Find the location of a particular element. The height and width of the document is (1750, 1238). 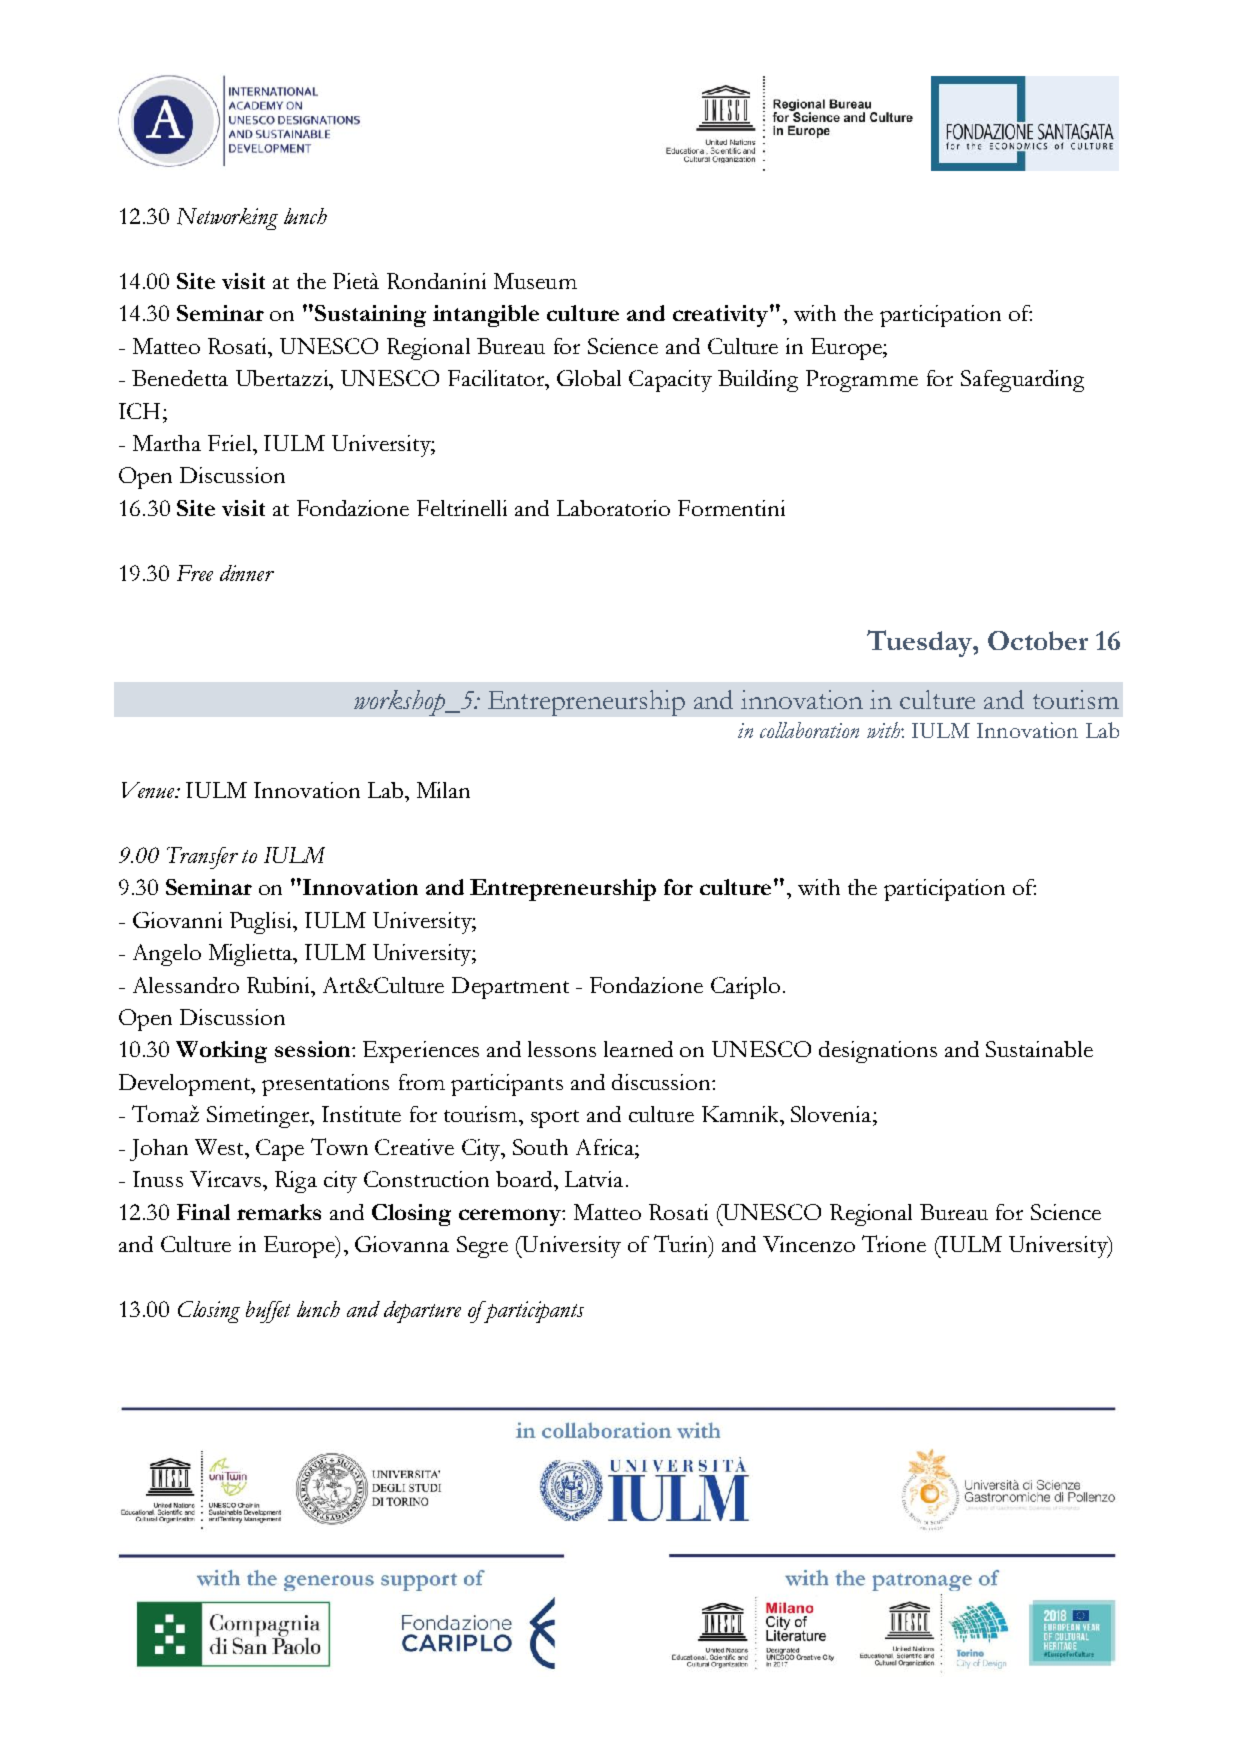

Venue is located at coordinates (149, 790).
